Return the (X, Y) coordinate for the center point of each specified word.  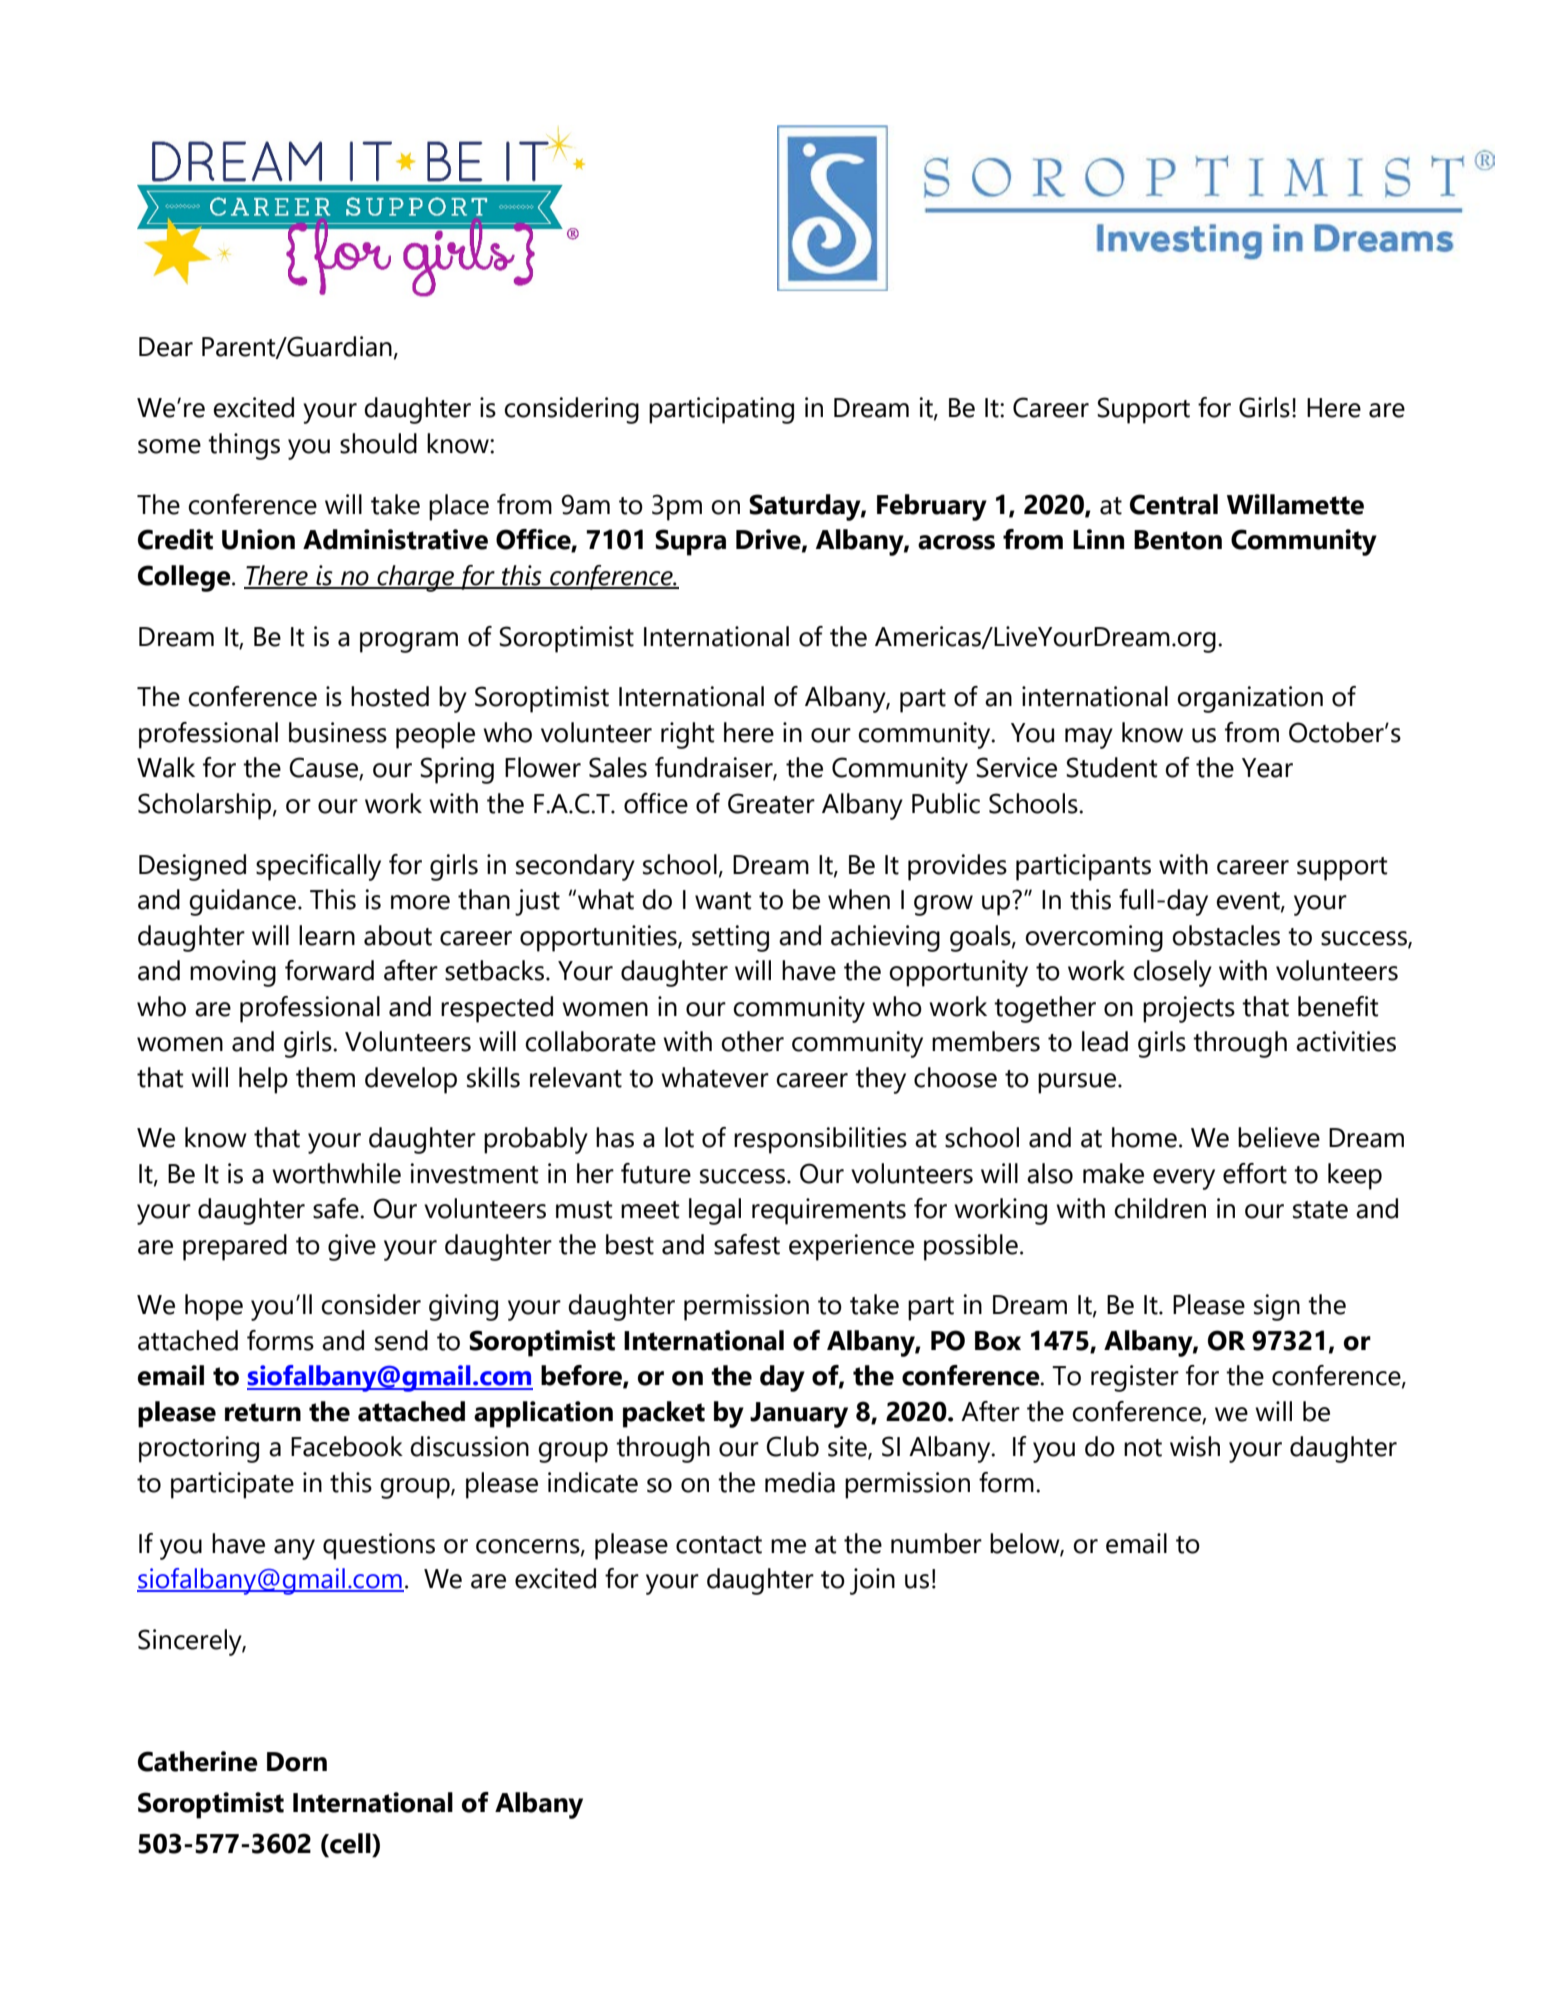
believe (1279, 1137)
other (752, 1041)
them (325, 1077)
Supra (690, 542)
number (936, 1543)
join (872, 1581)
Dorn (297, 1762)
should (378, 443)
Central (1174, 504)
